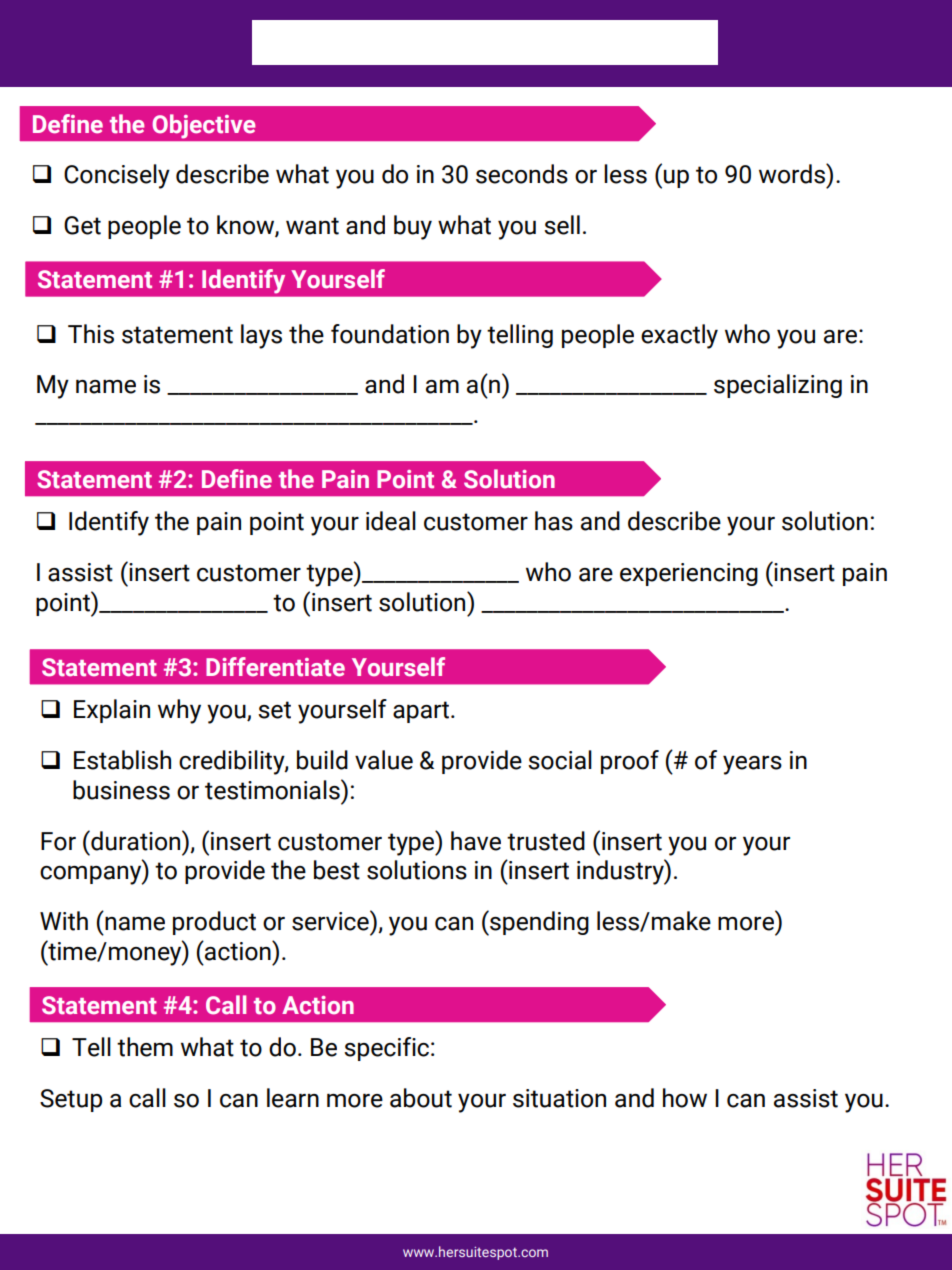 This screenshot has height=1270, width=952. Describe the element at coordinates (689, 574) in the screenshot. I see `experiencing` at that location.
